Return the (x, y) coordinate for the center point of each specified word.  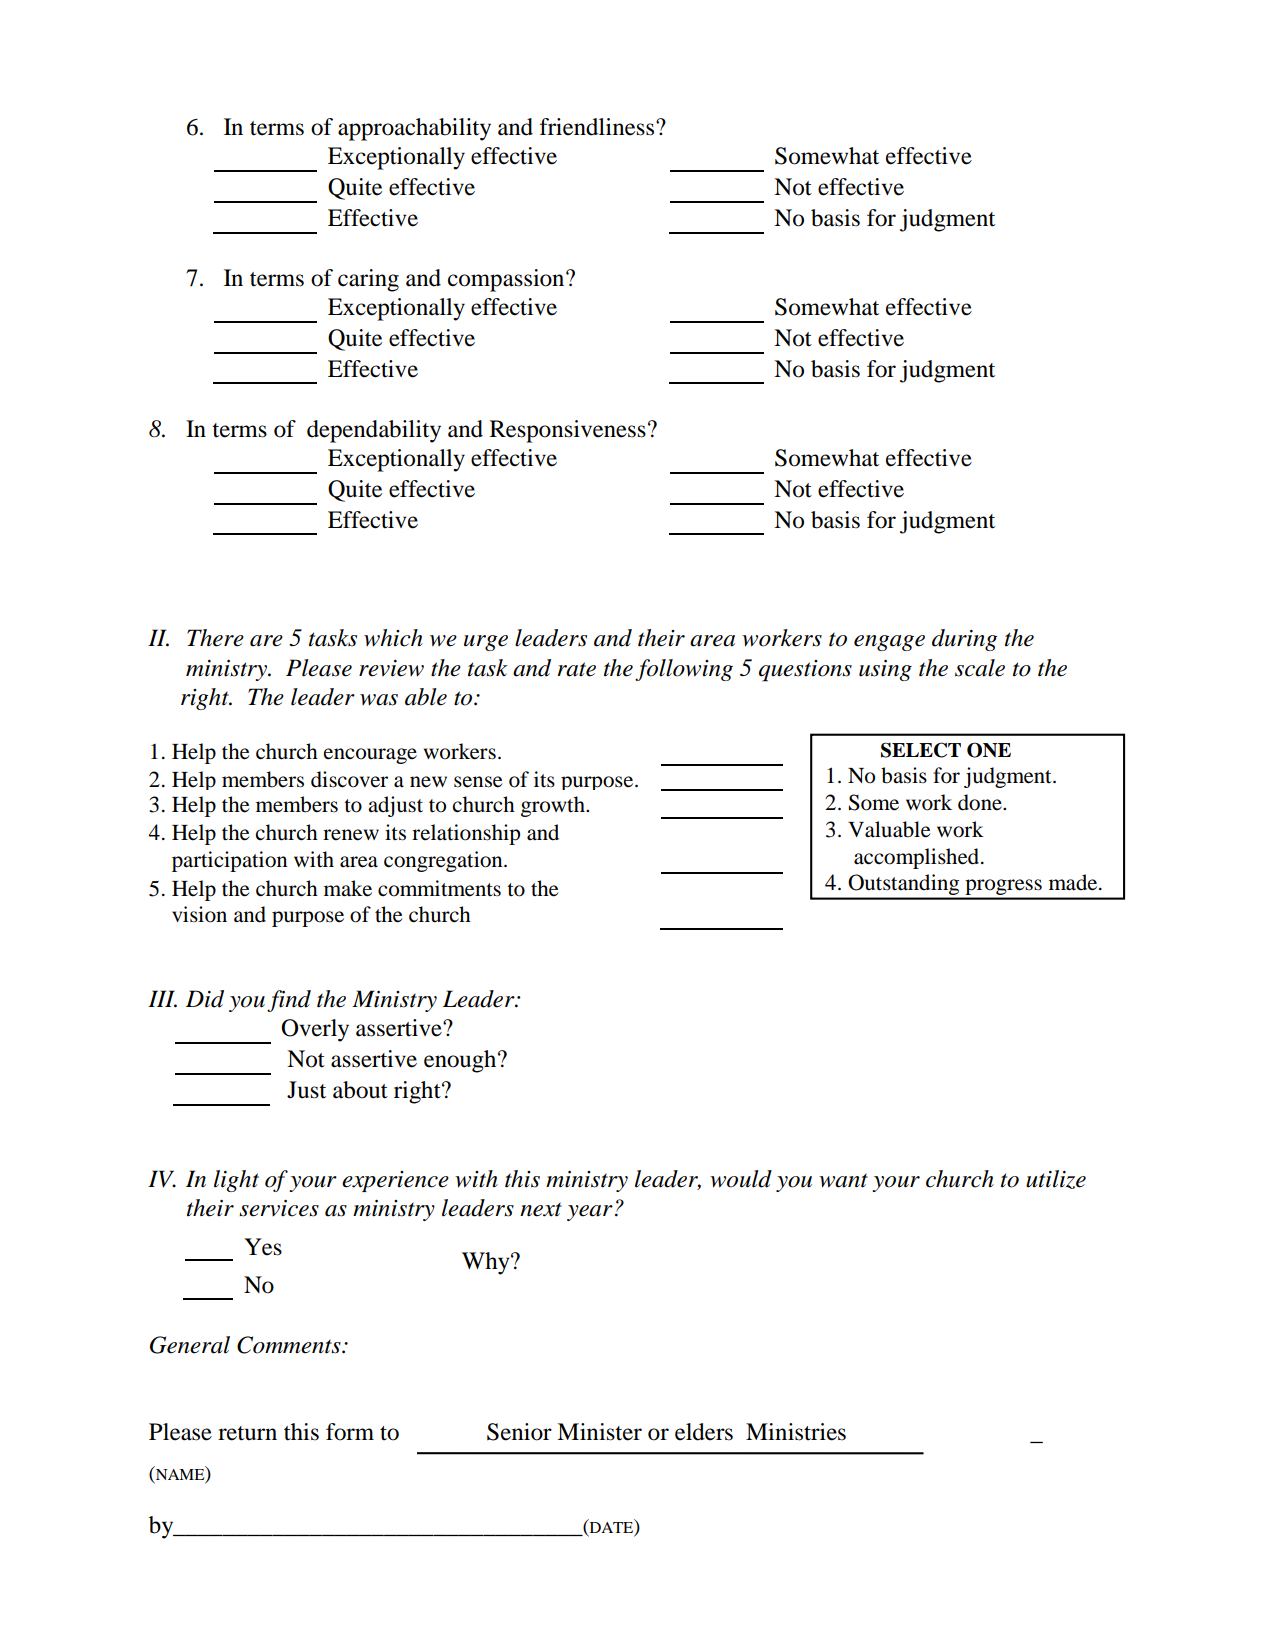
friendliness (598, 127)
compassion (507, 280)
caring (368, 280)
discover (349, 779)
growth (554, 806)
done (981, 802)
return (247, 1433)
